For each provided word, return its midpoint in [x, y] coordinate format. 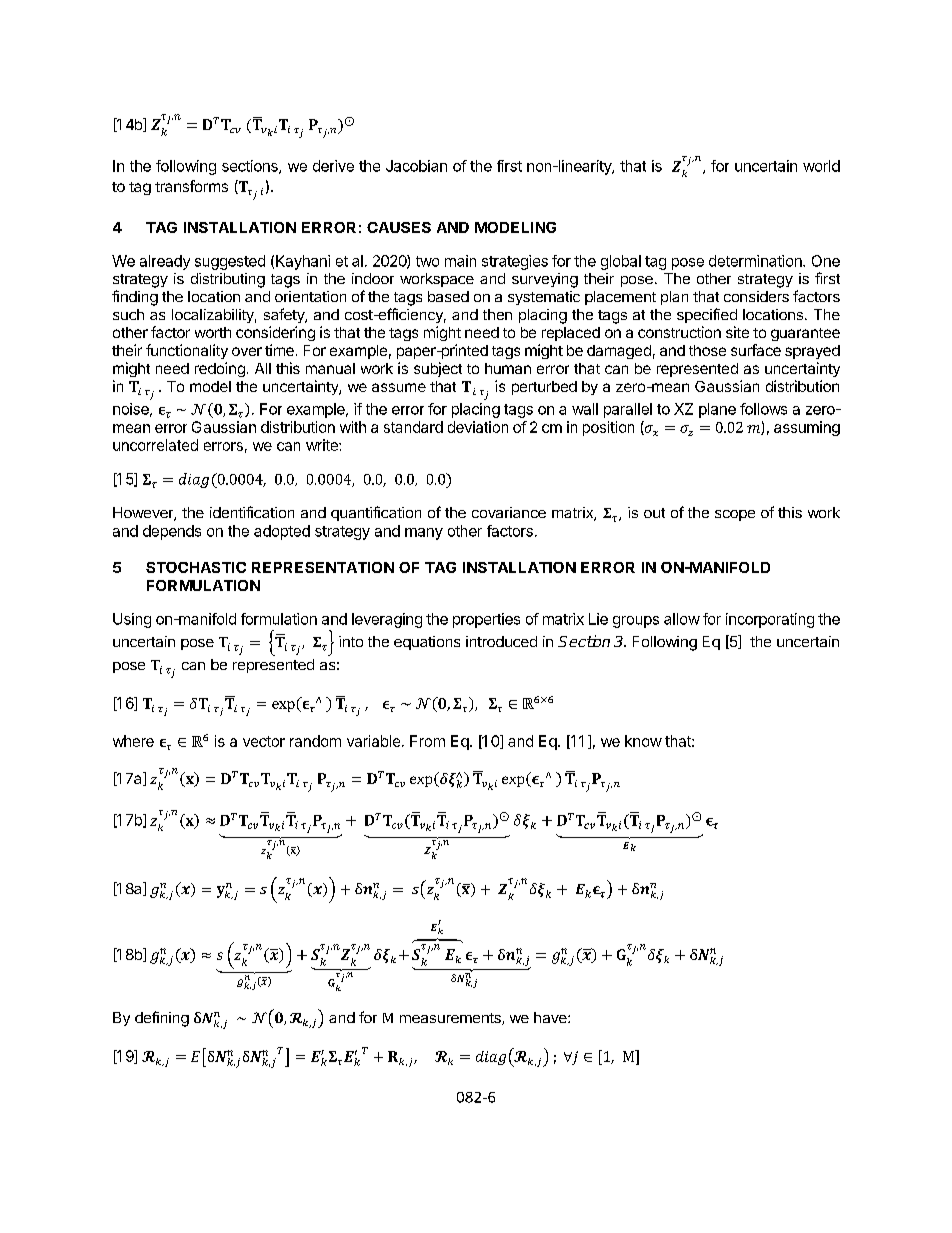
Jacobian [416, 166]
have [551, 1017]
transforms [191, 186]
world [821, 166]
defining [162, 1019]
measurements [451, 1019]
